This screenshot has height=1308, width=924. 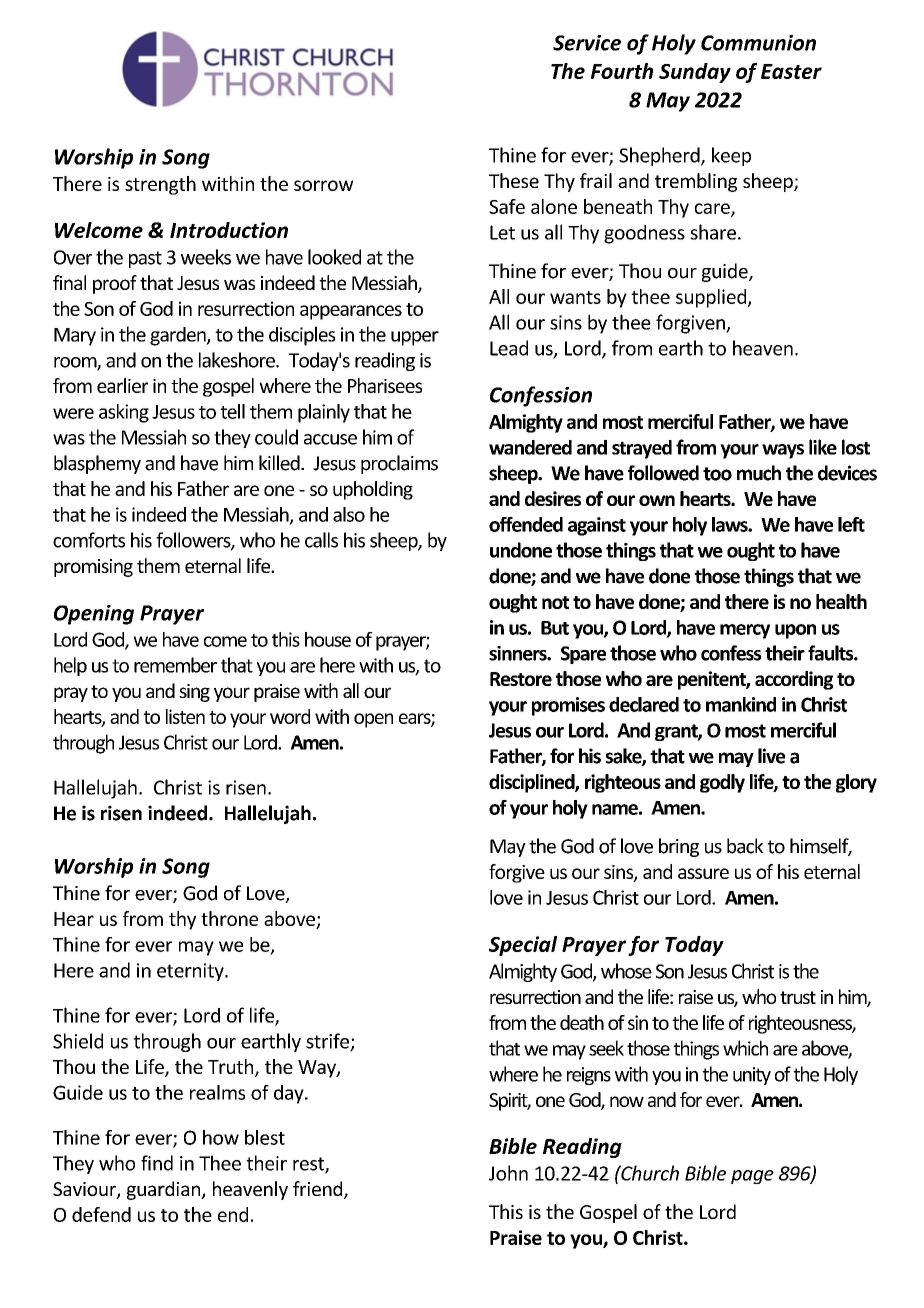 I want to click on Lead, so click(x=509, y=348).
